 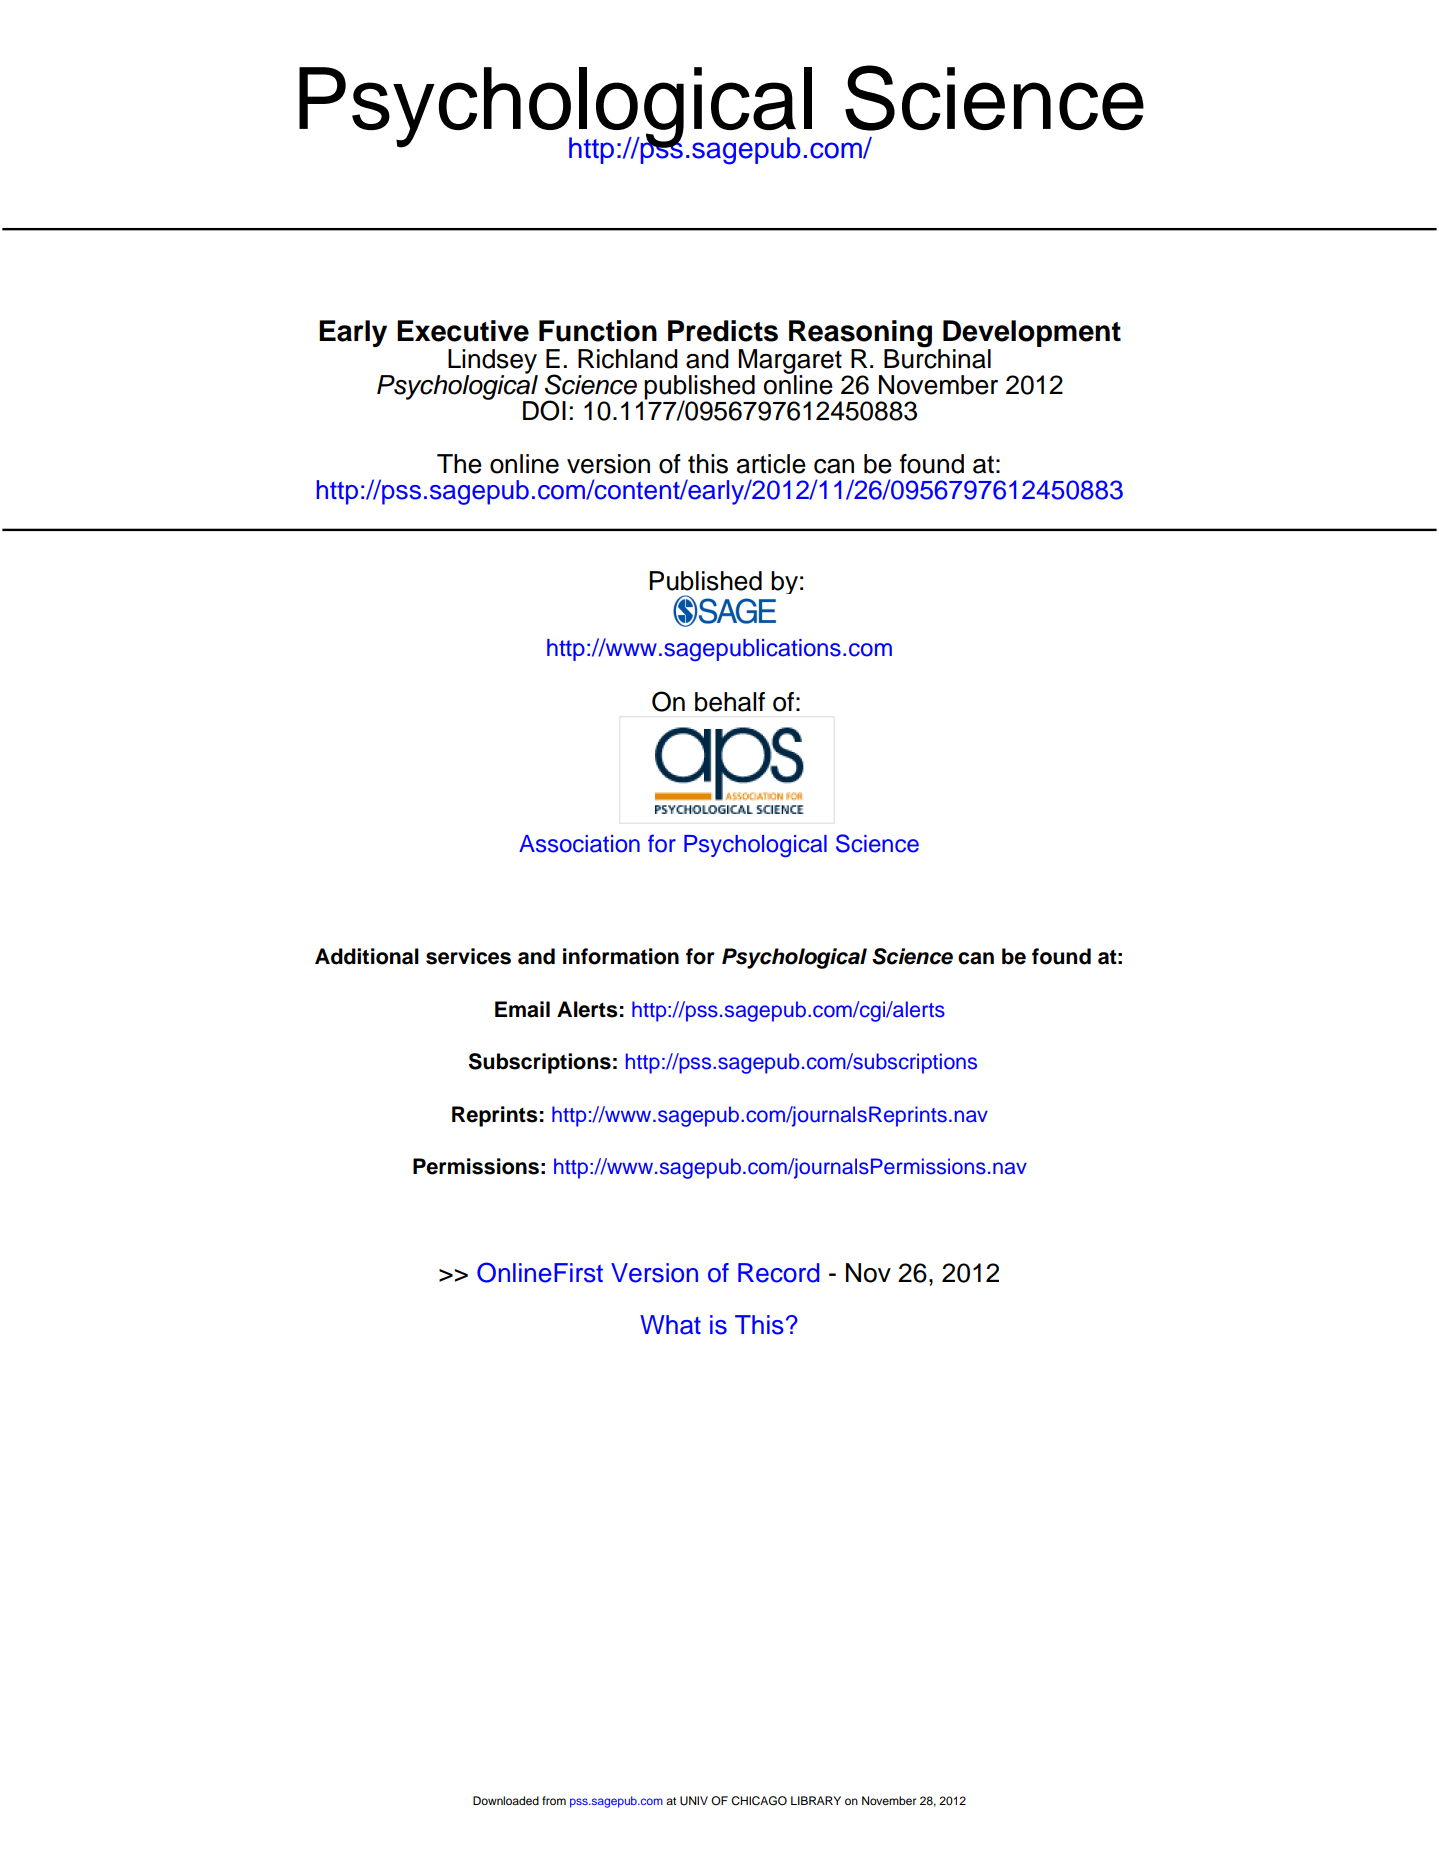 I want to click on Email, so click(x=522, y=1009).
